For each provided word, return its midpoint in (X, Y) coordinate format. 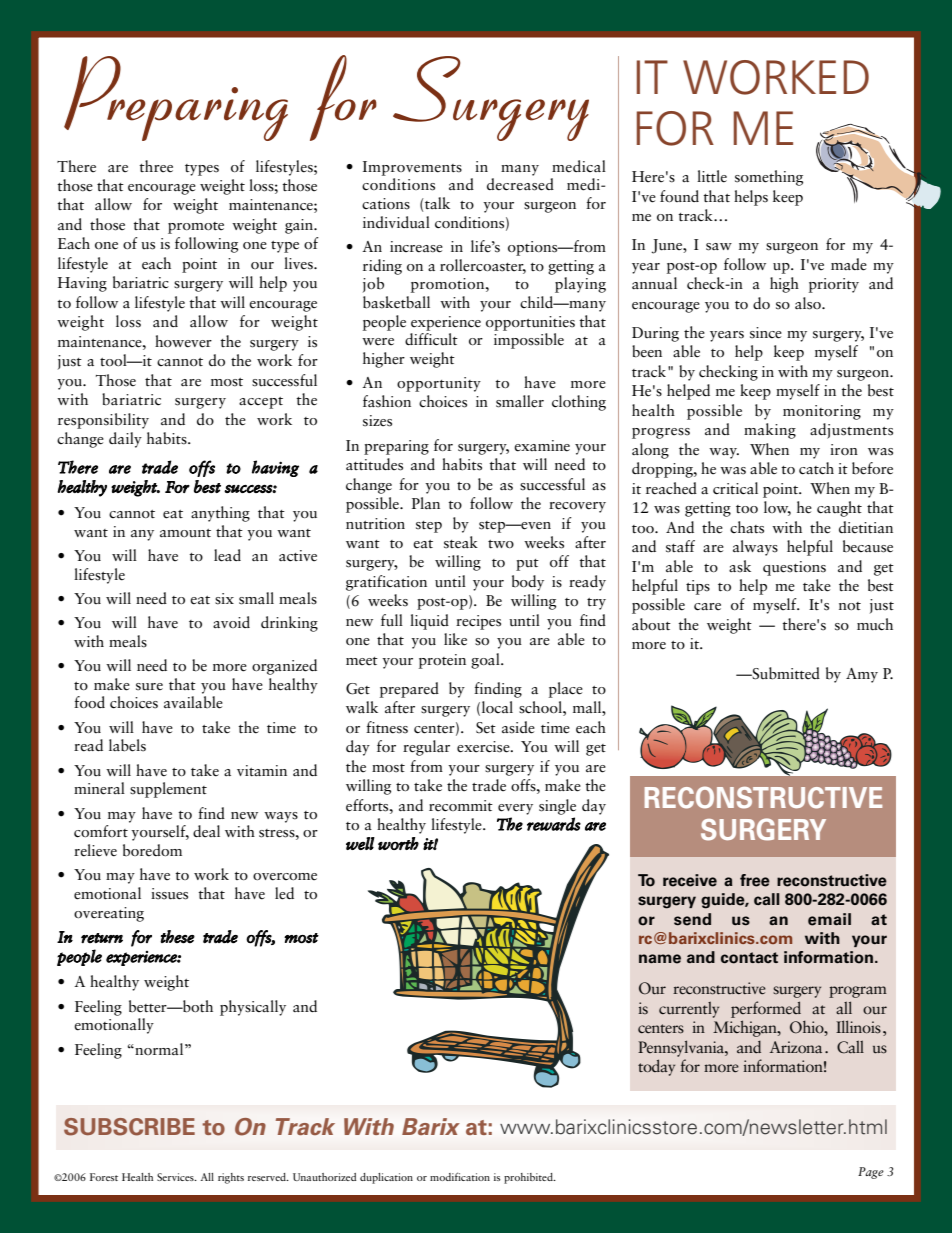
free (755, 880)
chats (747, 527)
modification (460, 1176)
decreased (520, 184)
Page (871, 1173)
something (769, 178)
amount (185, 533)
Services (176, 1177)
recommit (461, 805)
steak (461, 542)
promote (196, 228)
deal (206, 831)
